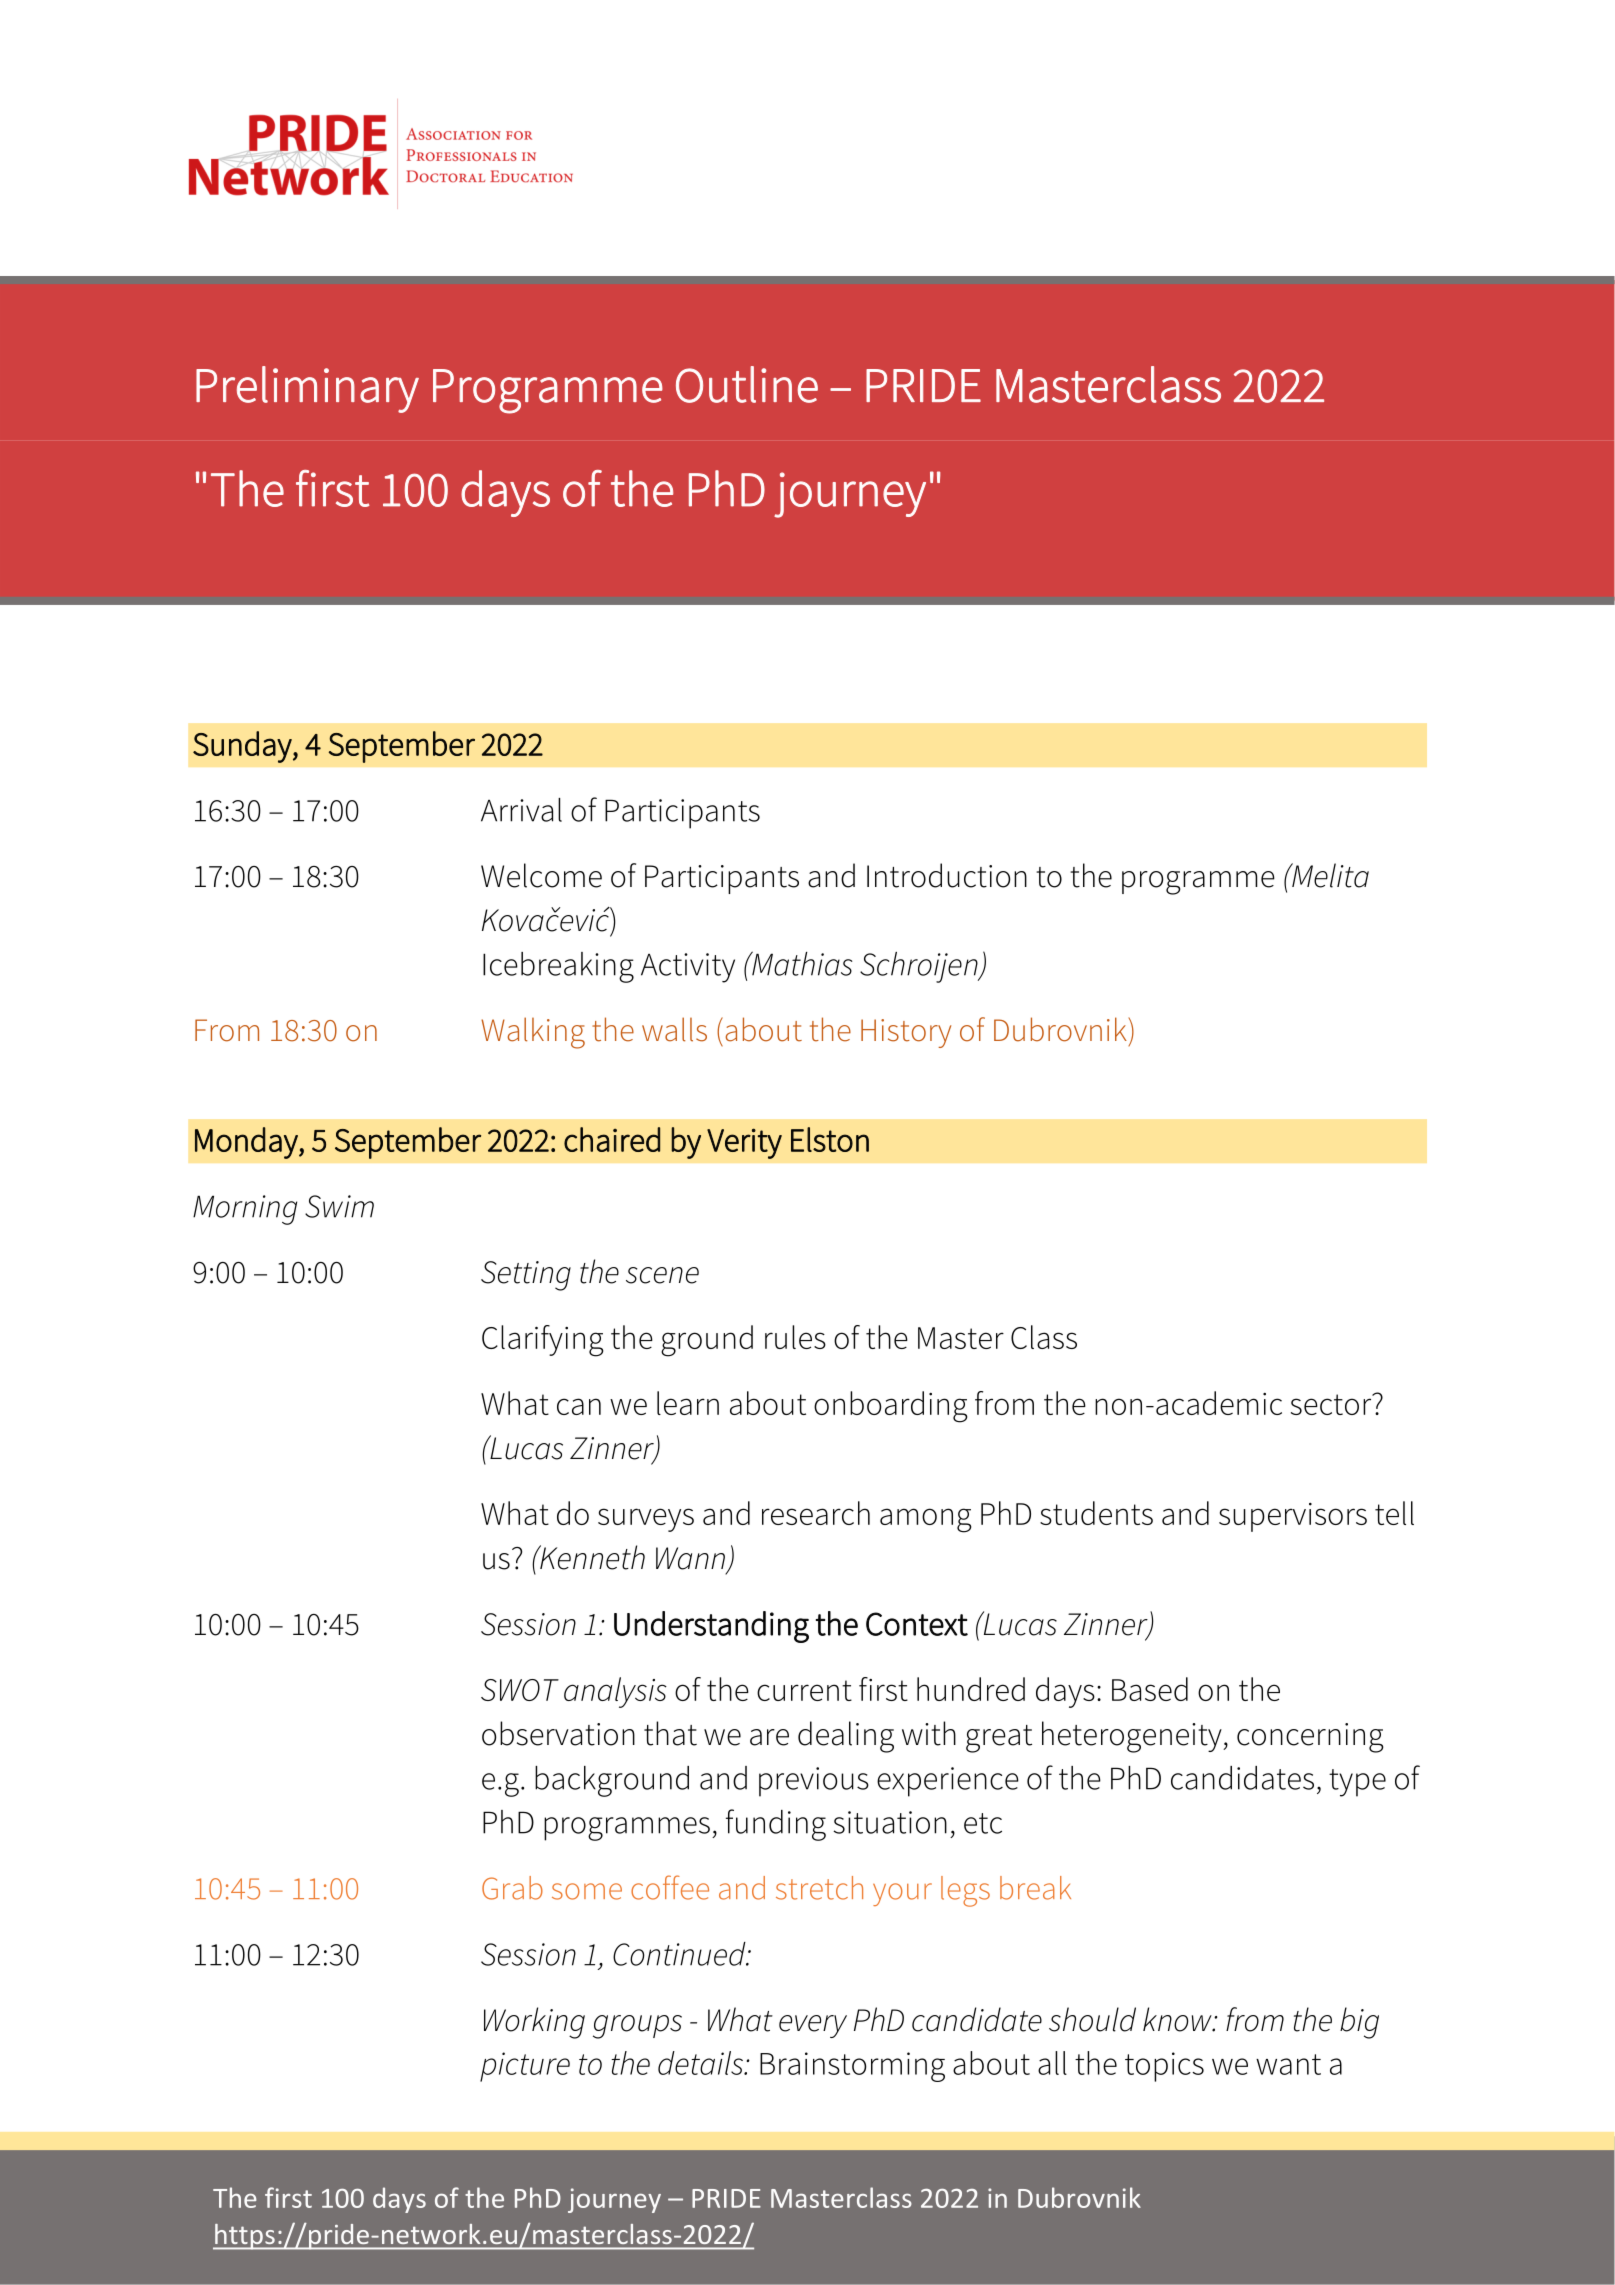 The width and height of the screenshot is (1615, 2285). I want to click on Elston, so click(830, 1139).
